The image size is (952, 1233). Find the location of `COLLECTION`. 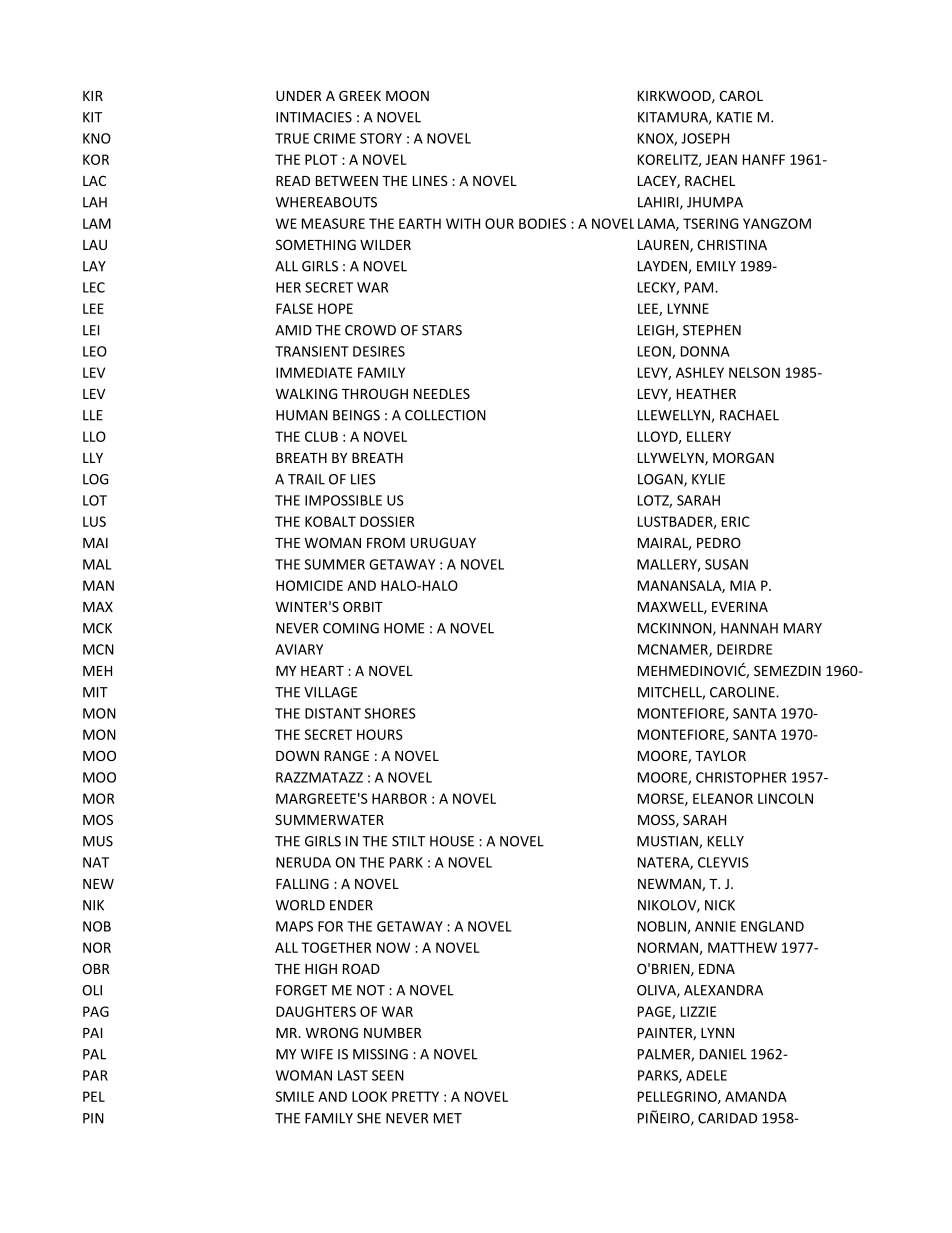

COLLECTION is located at coordinates (445, 415).
